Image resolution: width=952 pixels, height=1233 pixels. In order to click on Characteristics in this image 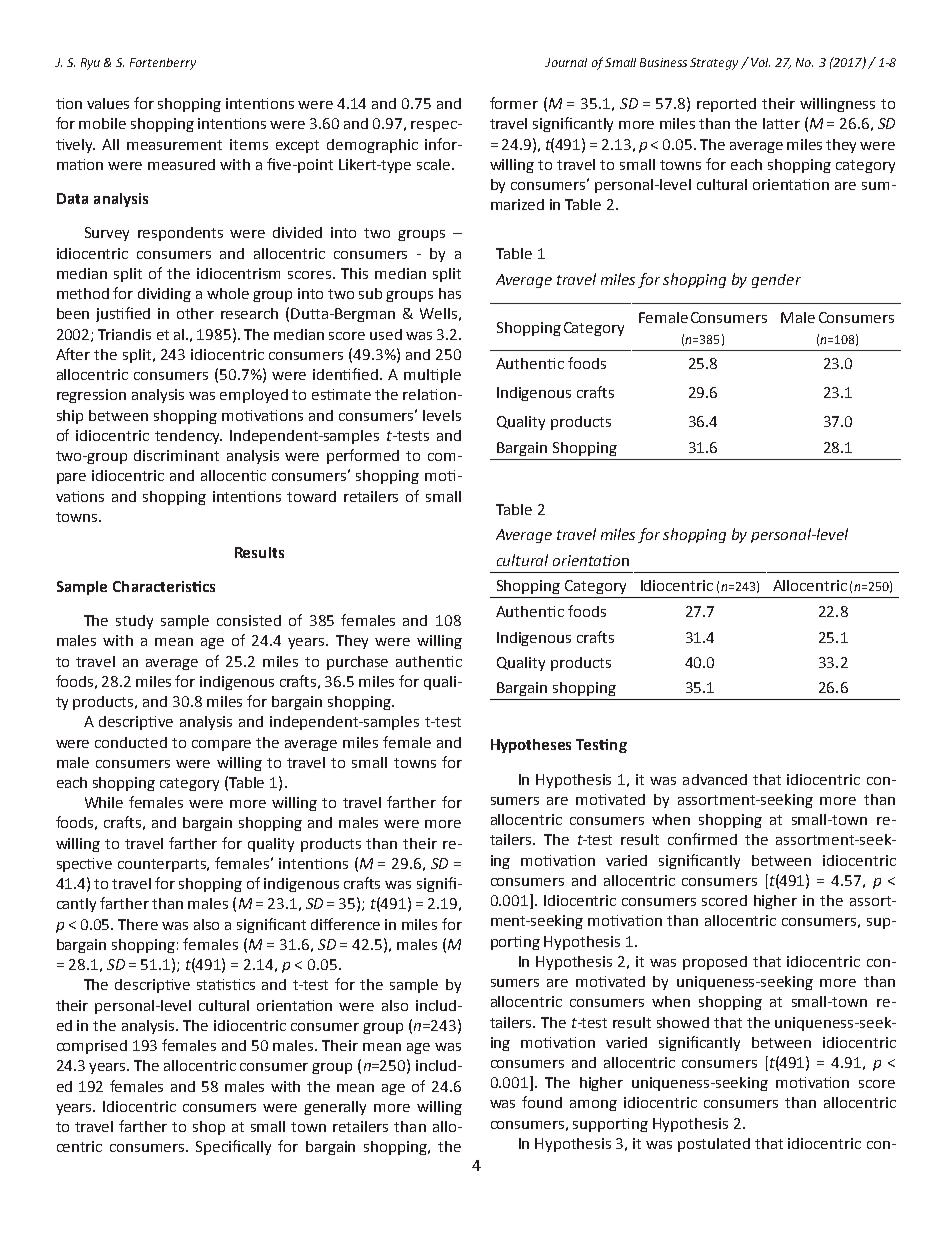, I will do `click(164, 586)`.
